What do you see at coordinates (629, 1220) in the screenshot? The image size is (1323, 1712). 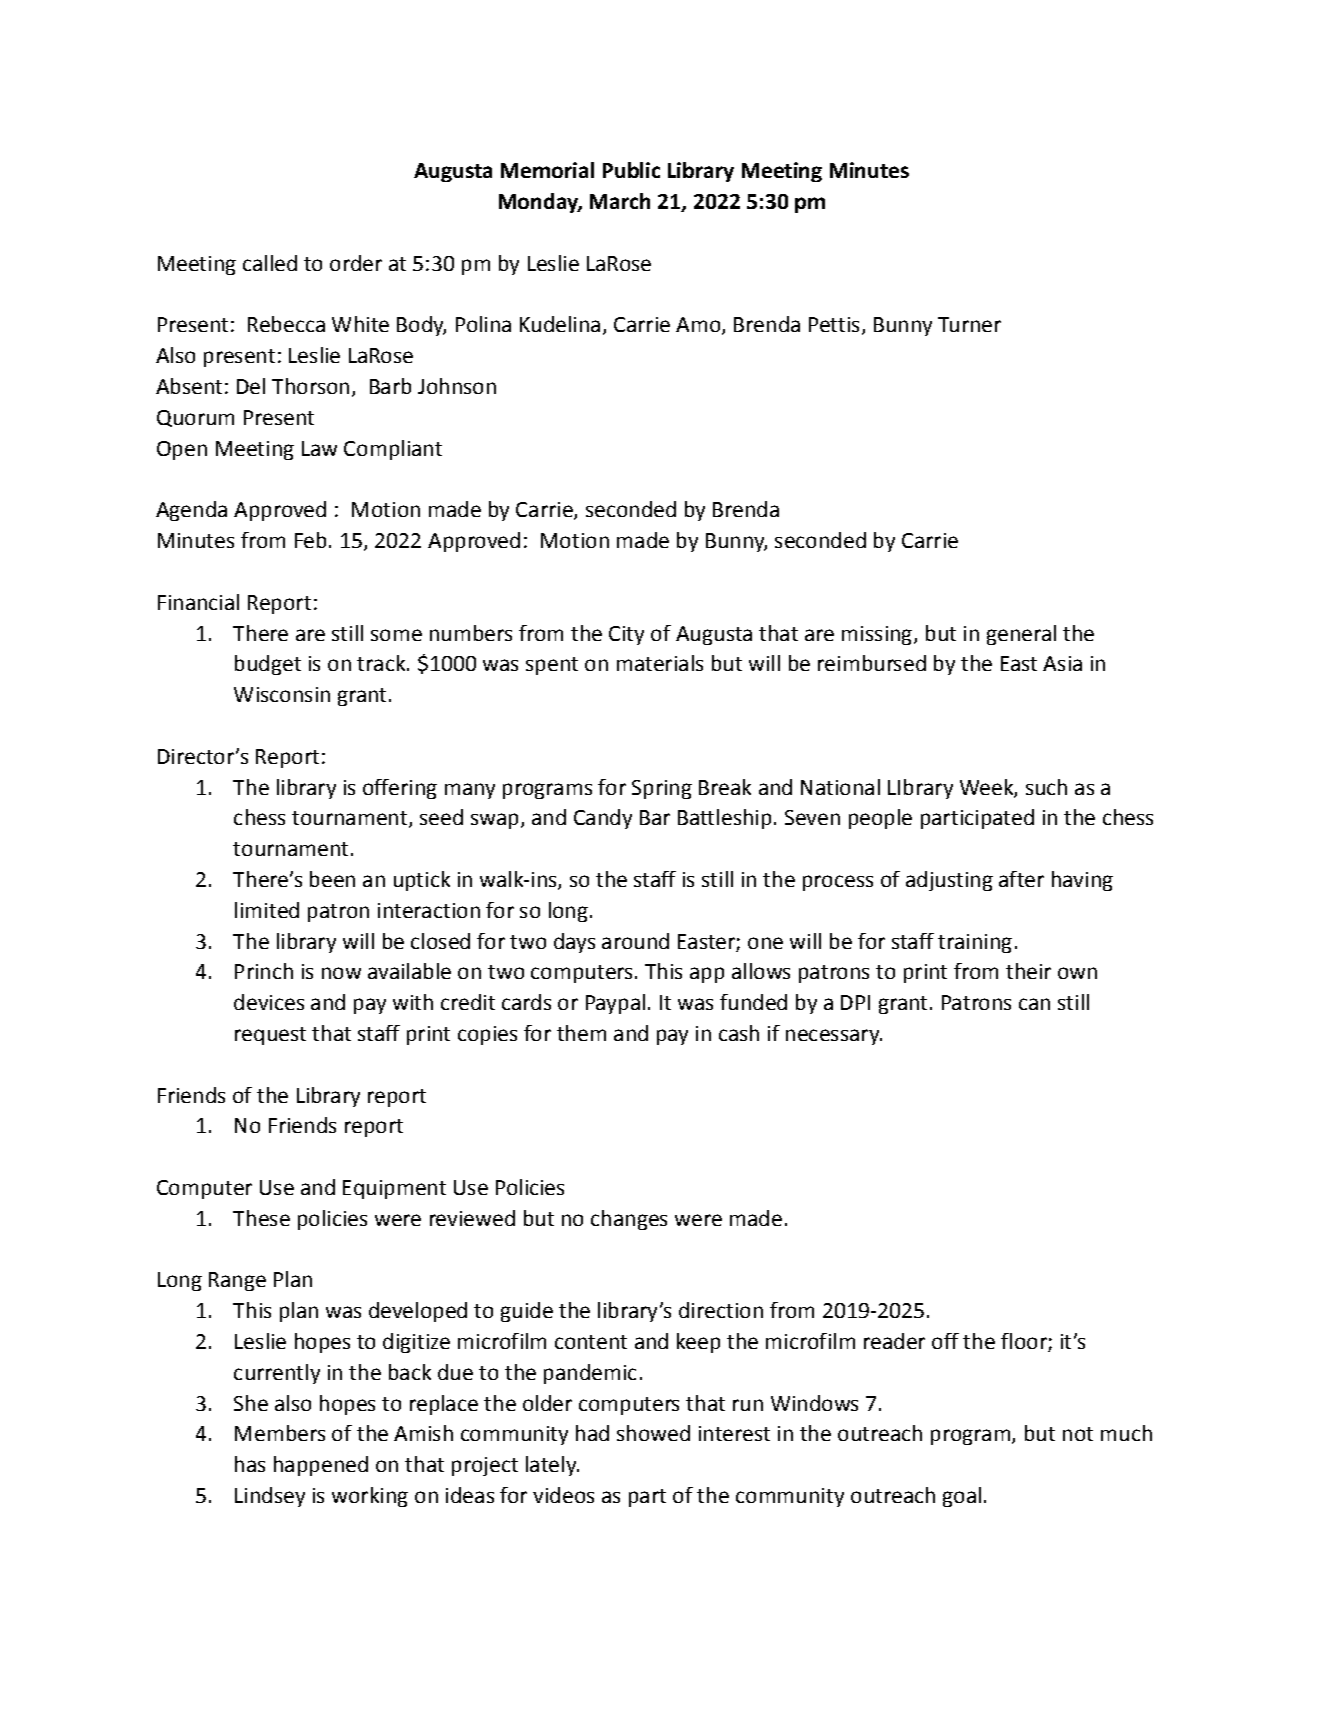 I see `changes` at bounding box center [629, 1220].
